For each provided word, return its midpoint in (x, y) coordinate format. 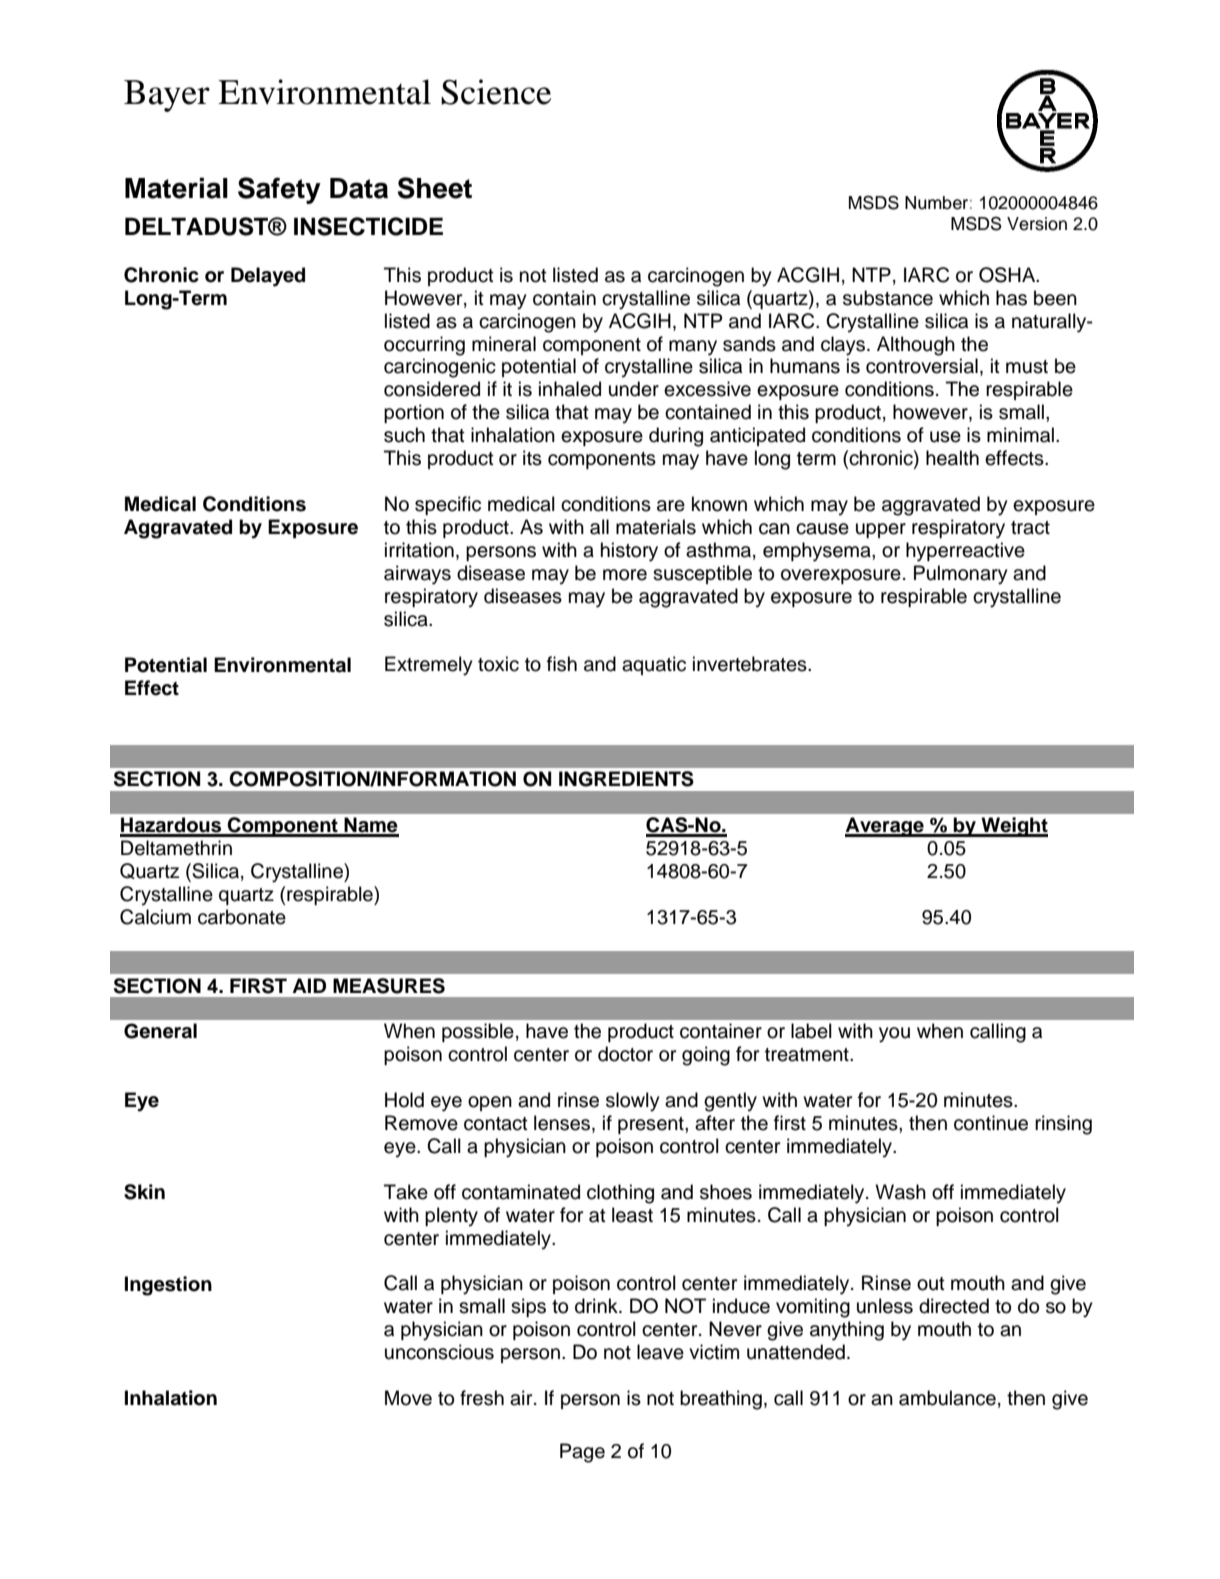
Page (582, 1453)
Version (1037, 224)
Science (496, 92)
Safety (279, 190)
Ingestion (168, 1286)
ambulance (947, 1398)
